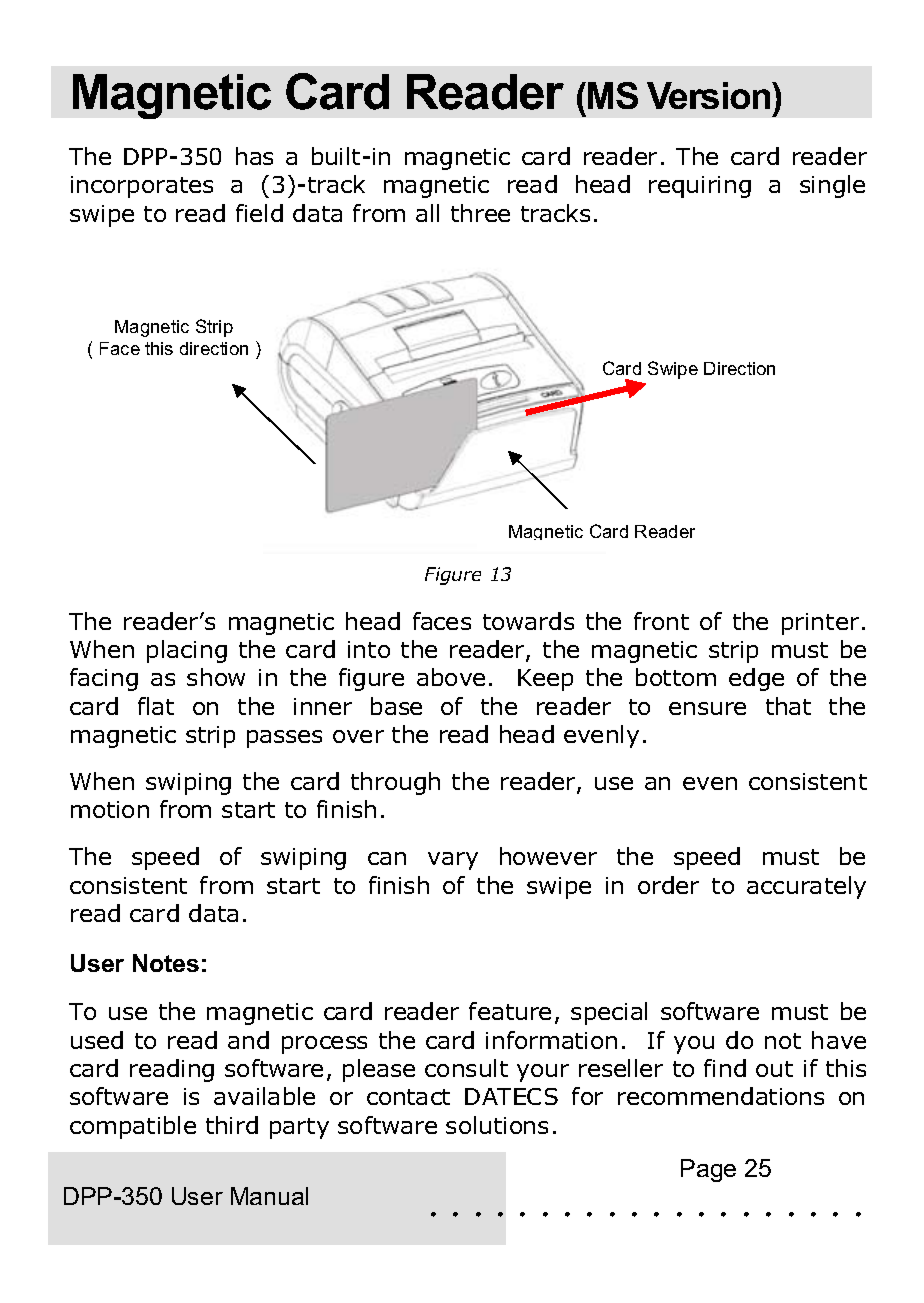 The height and width of the screenshot is (1303, 924). Describe the element at coordinates (427, 213) in the screenshot. I see `all` at that location.
